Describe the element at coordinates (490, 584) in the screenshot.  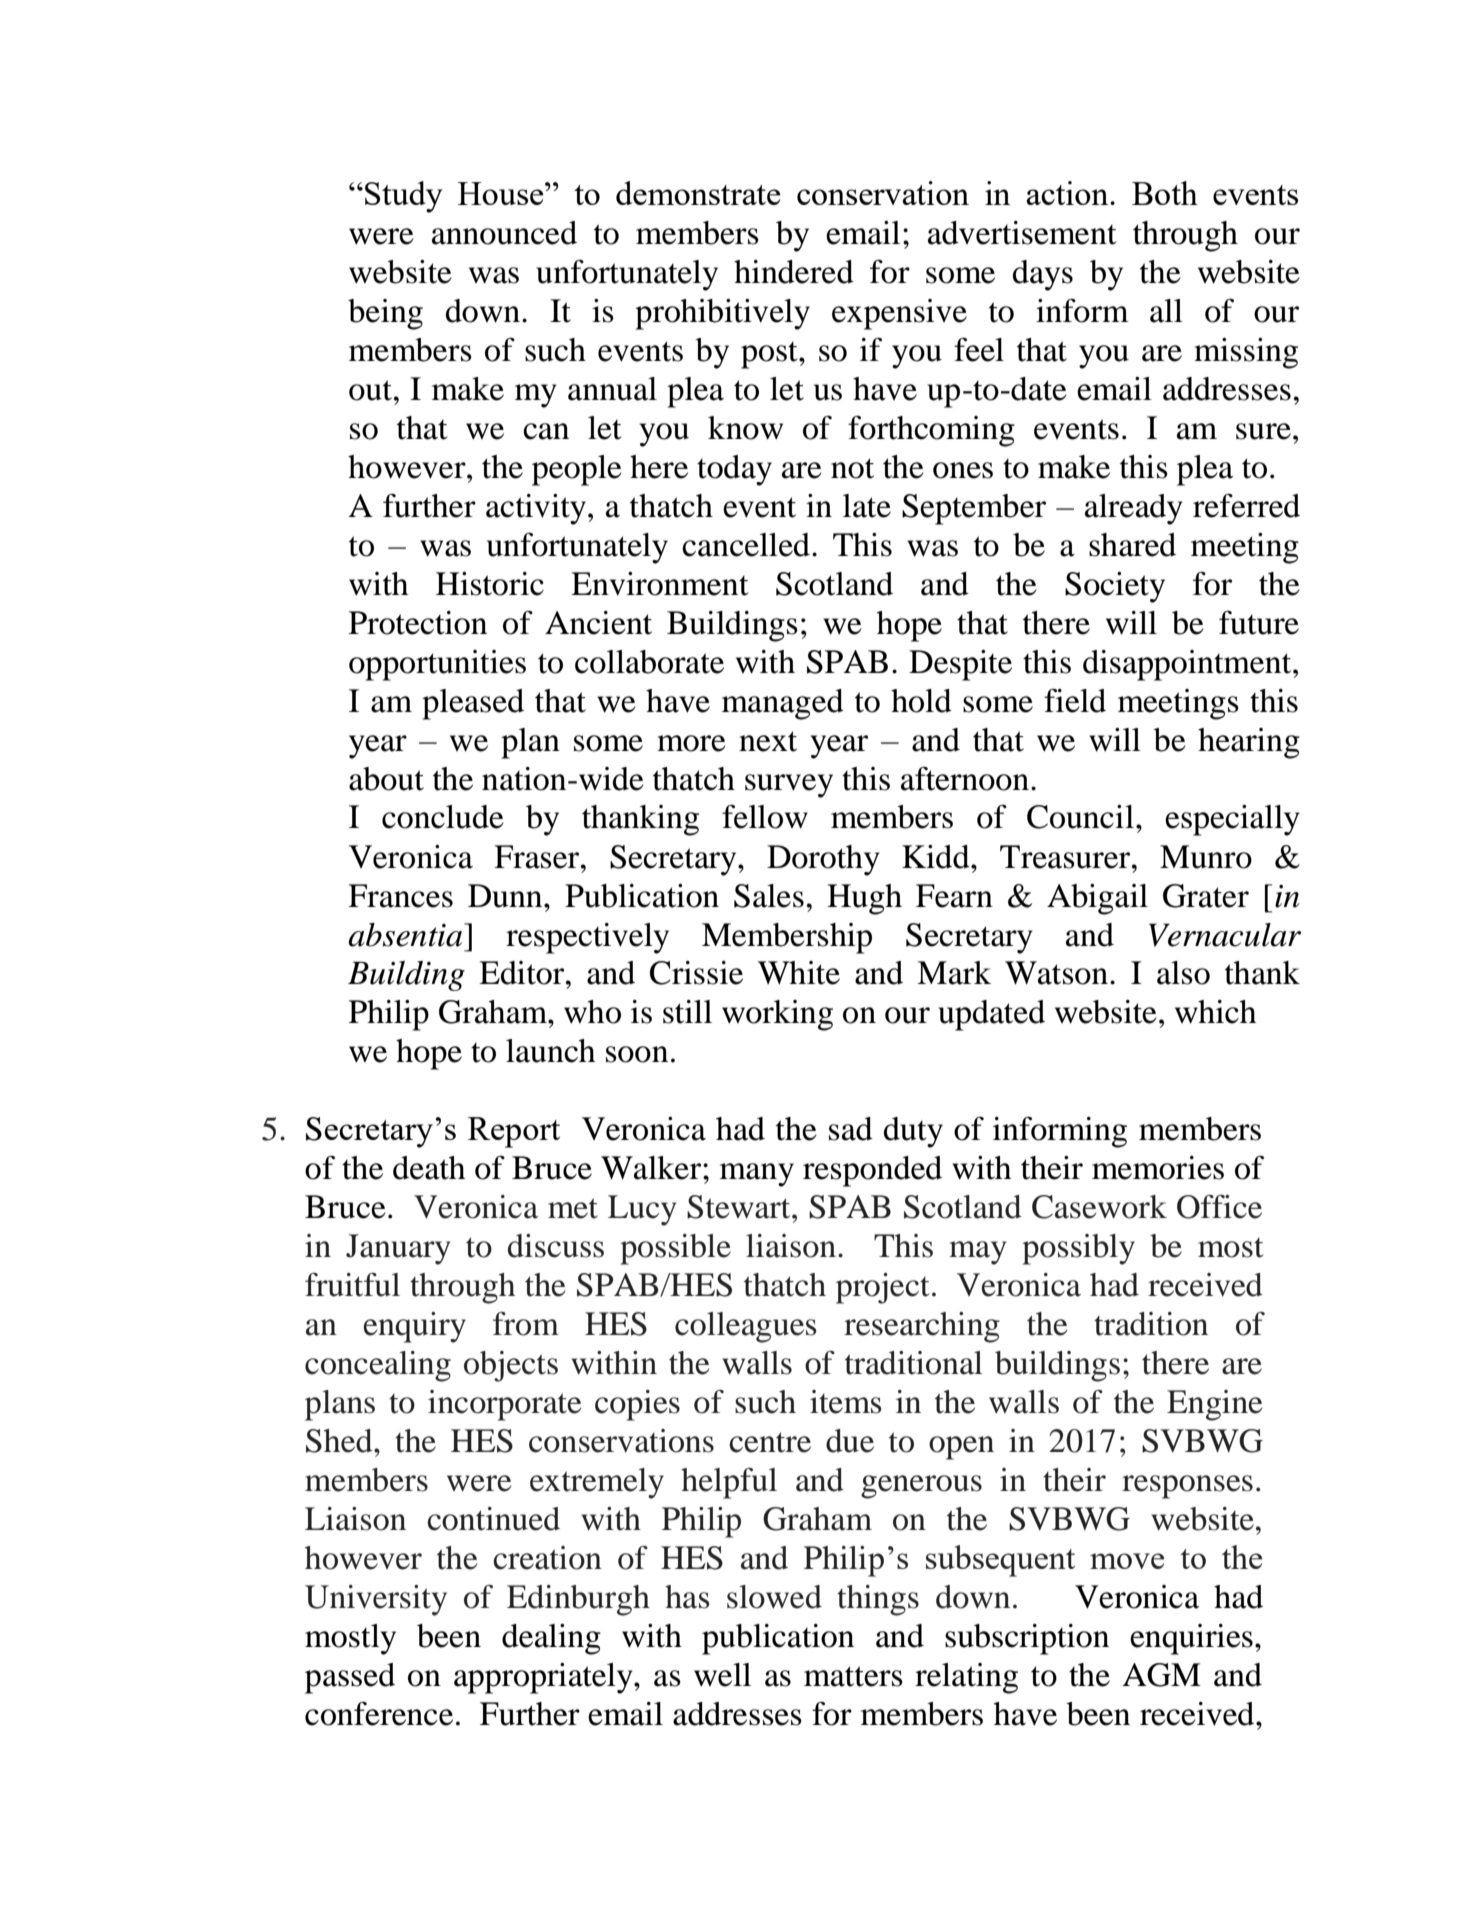
I see `Historic` at that location.
